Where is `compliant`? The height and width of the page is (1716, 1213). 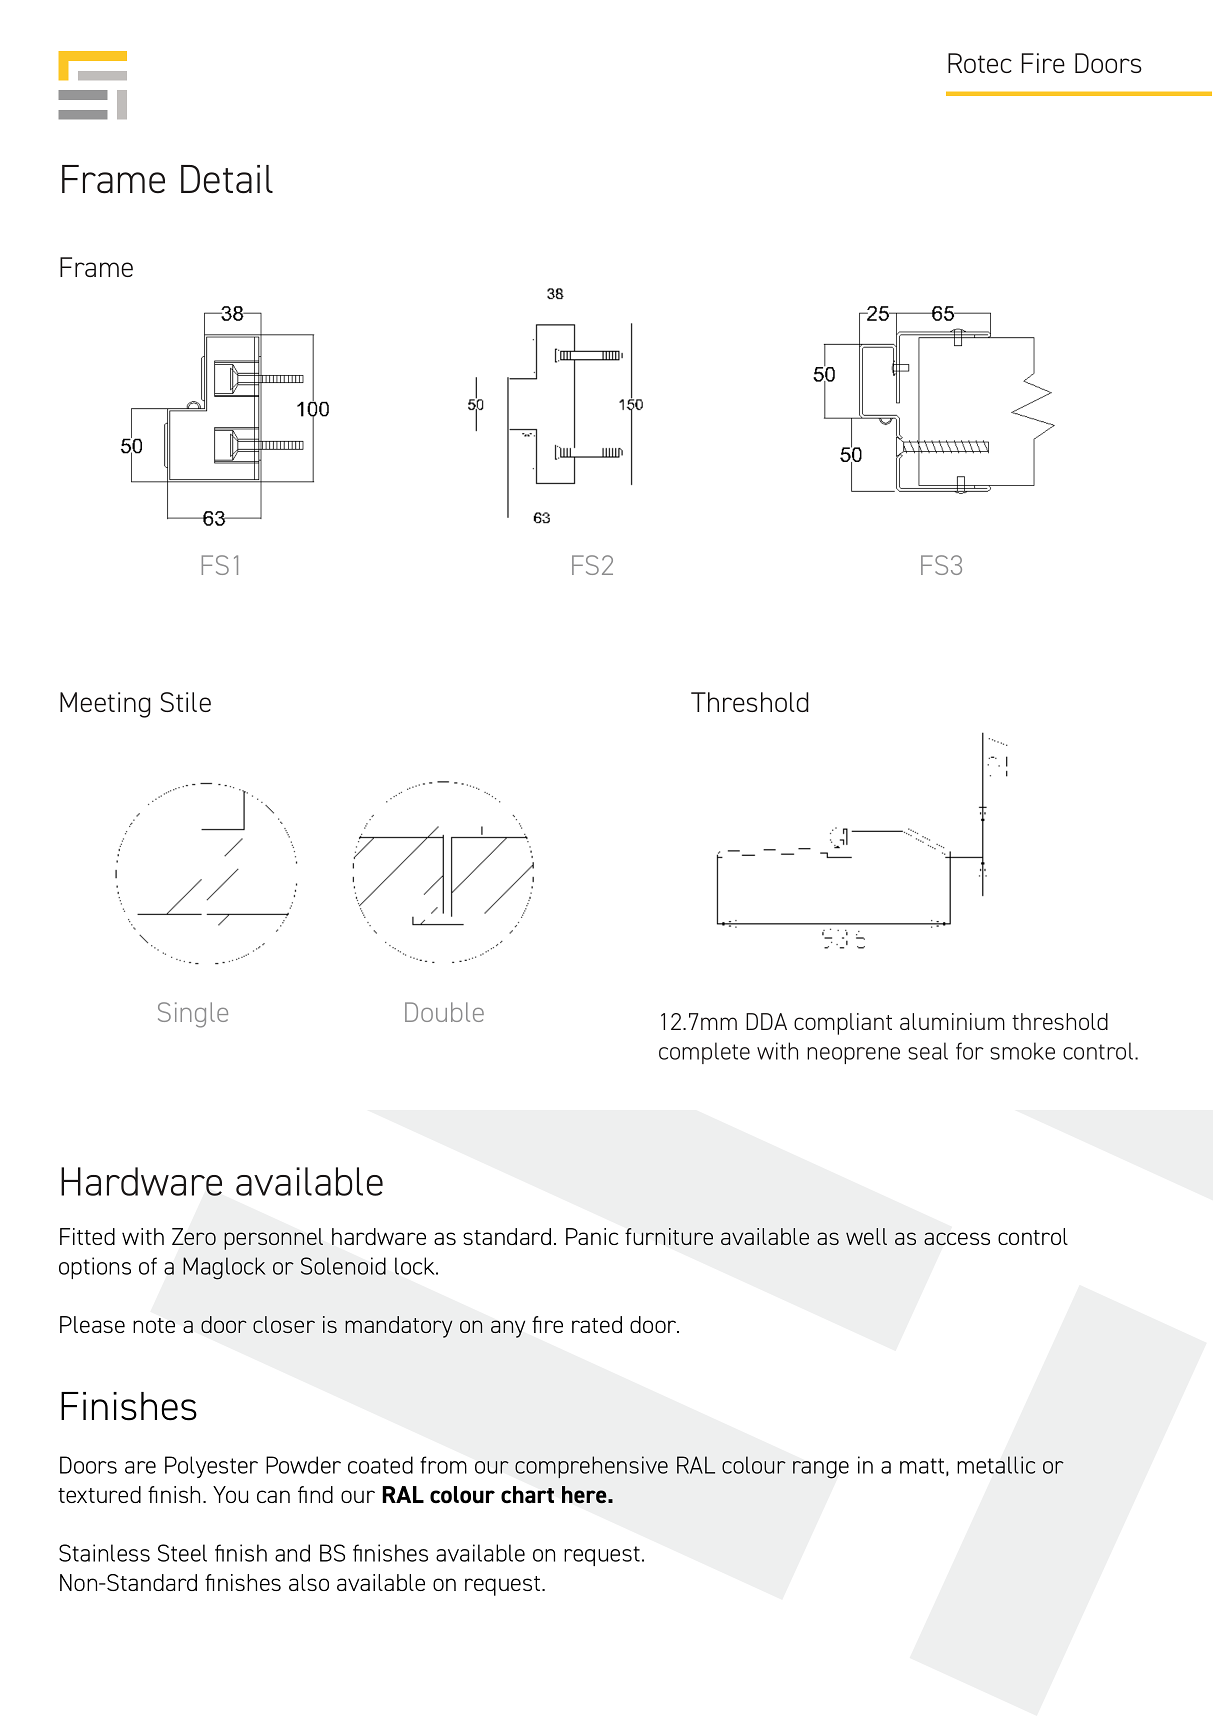
compliant is located at coordinates (843, 1024).
